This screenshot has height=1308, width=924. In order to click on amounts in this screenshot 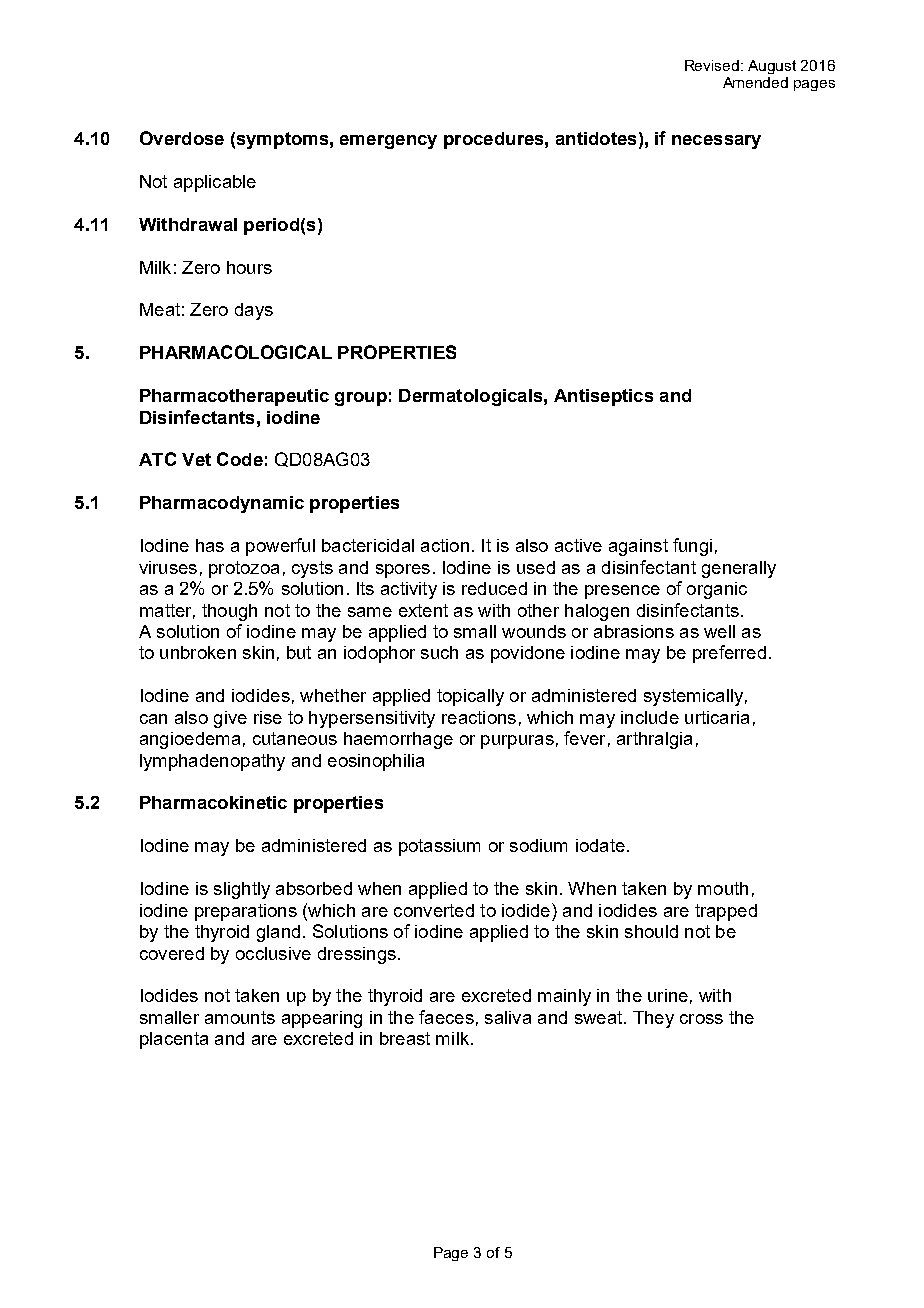, I will do `click(240, 1017)`.
